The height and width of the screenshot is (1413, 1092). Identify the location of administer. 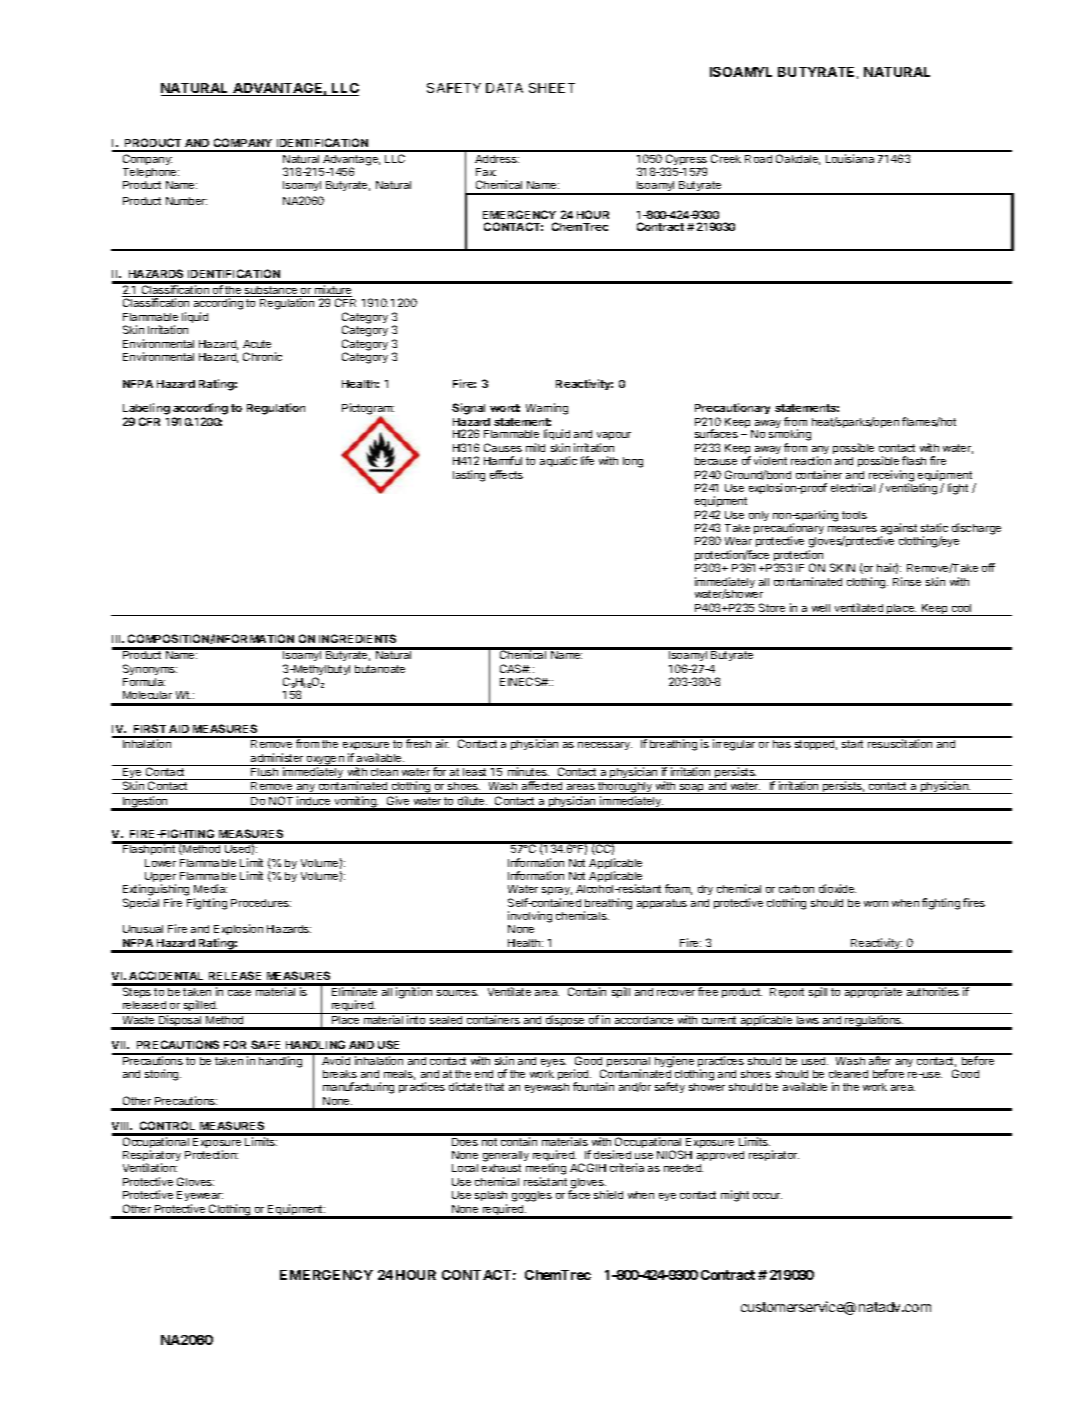
(277, 757).
